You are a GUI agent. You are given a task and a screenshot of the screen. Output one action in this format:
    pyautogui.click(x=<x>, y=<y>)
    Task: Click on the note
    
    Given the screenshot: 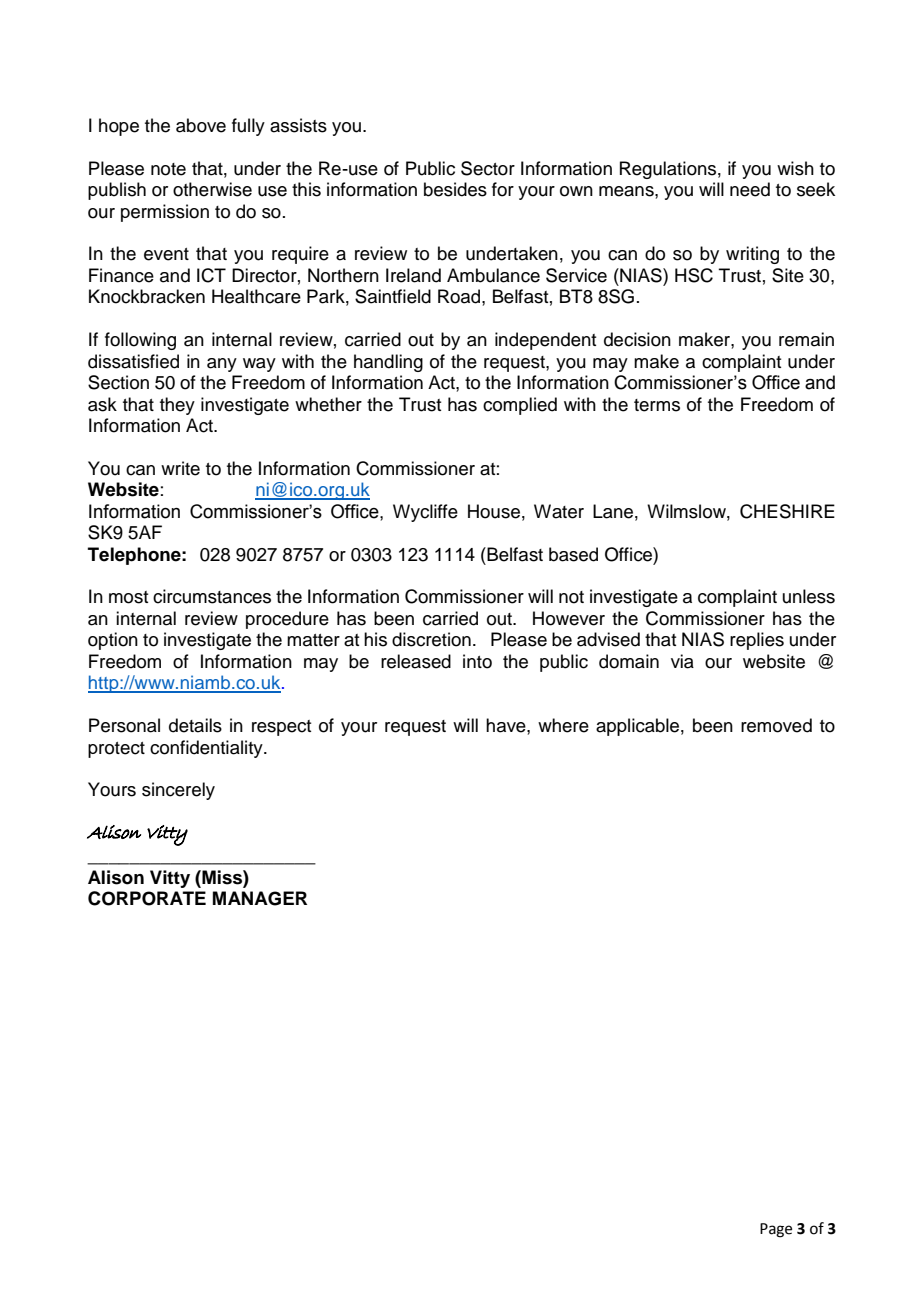 What is the action you would take?
    pyautogui.click(x=168, y=169)
